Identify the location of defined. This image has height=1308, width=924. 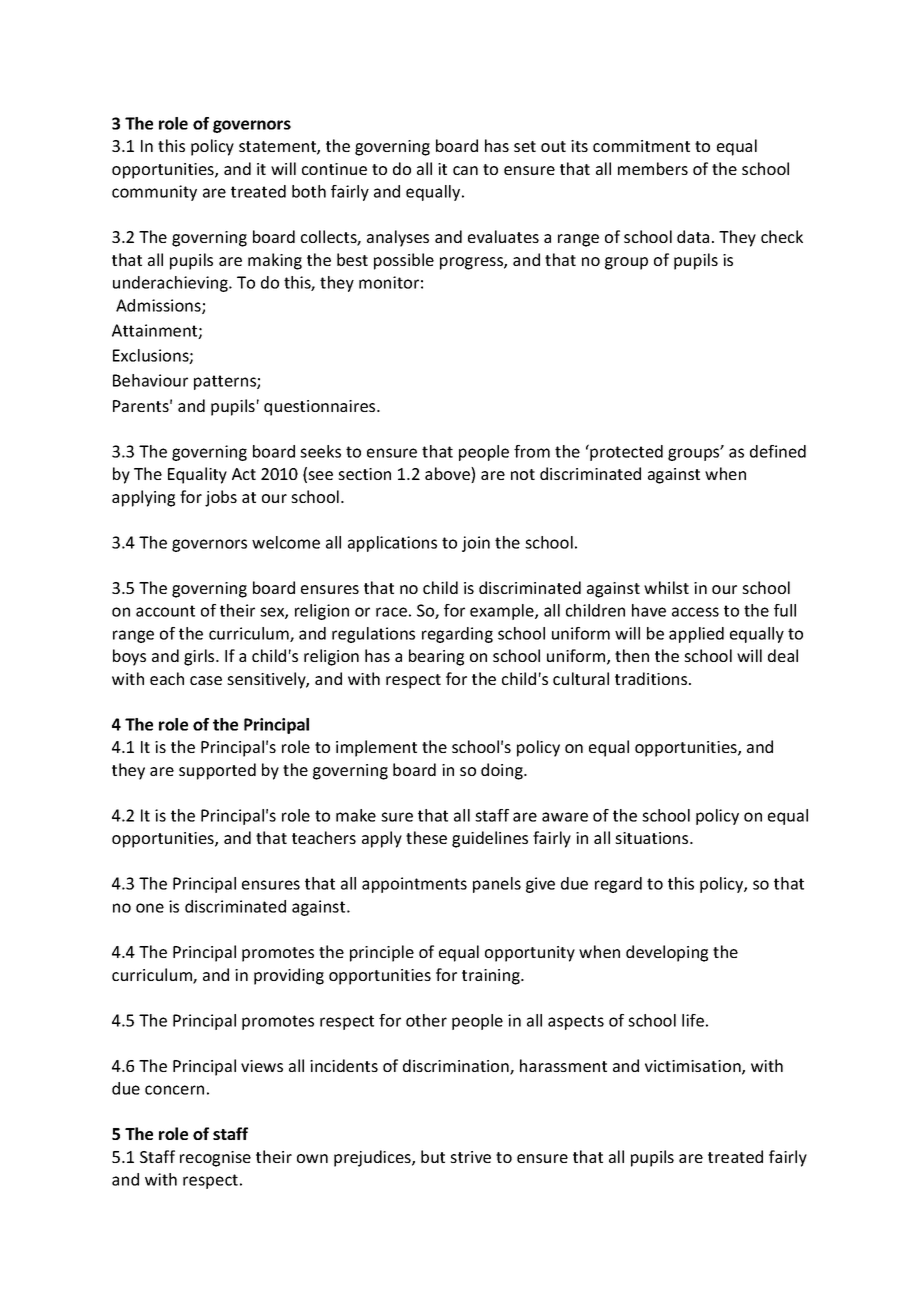
(778, 451).
